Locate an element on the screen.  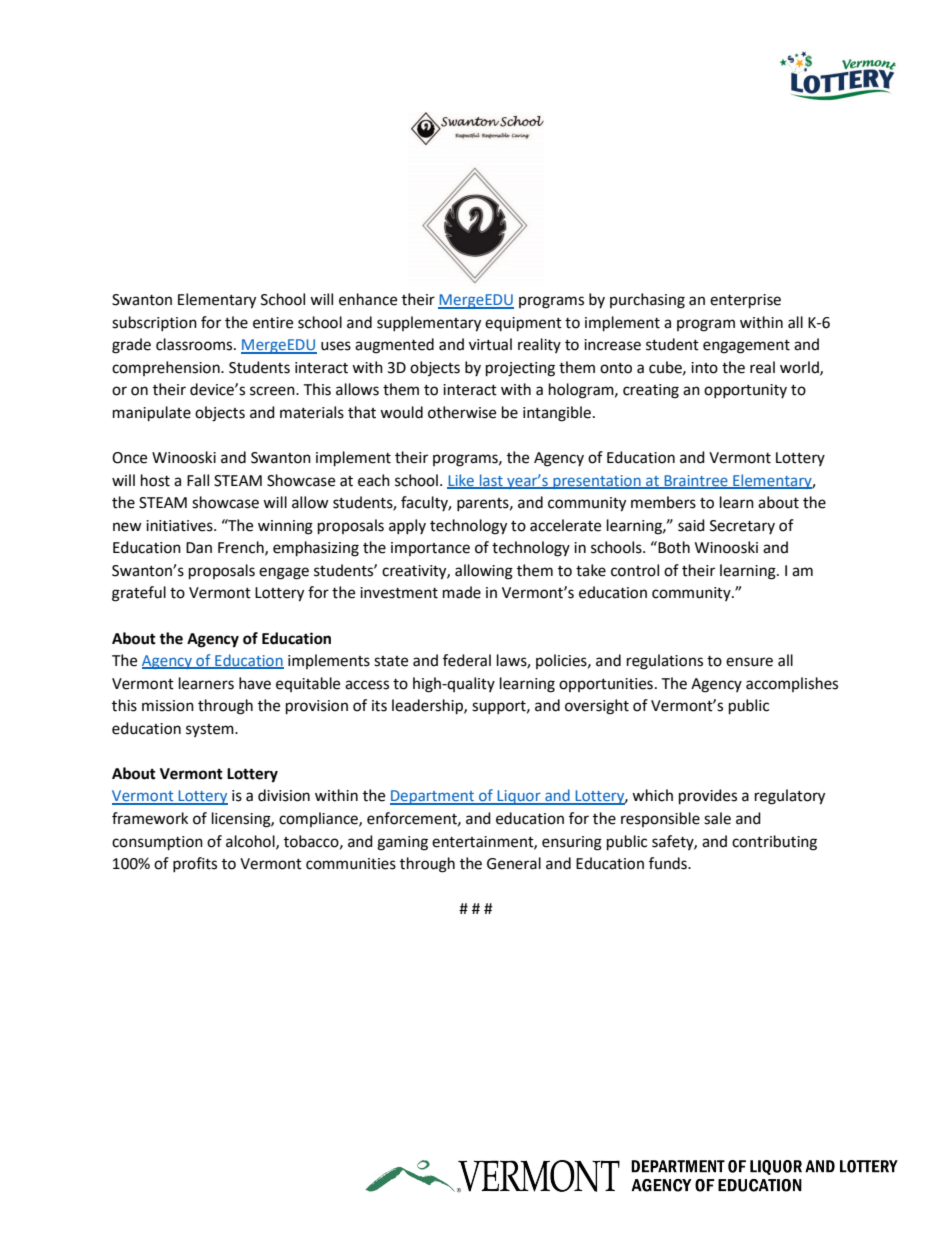
grateful is located at coordinates (139, 594).
